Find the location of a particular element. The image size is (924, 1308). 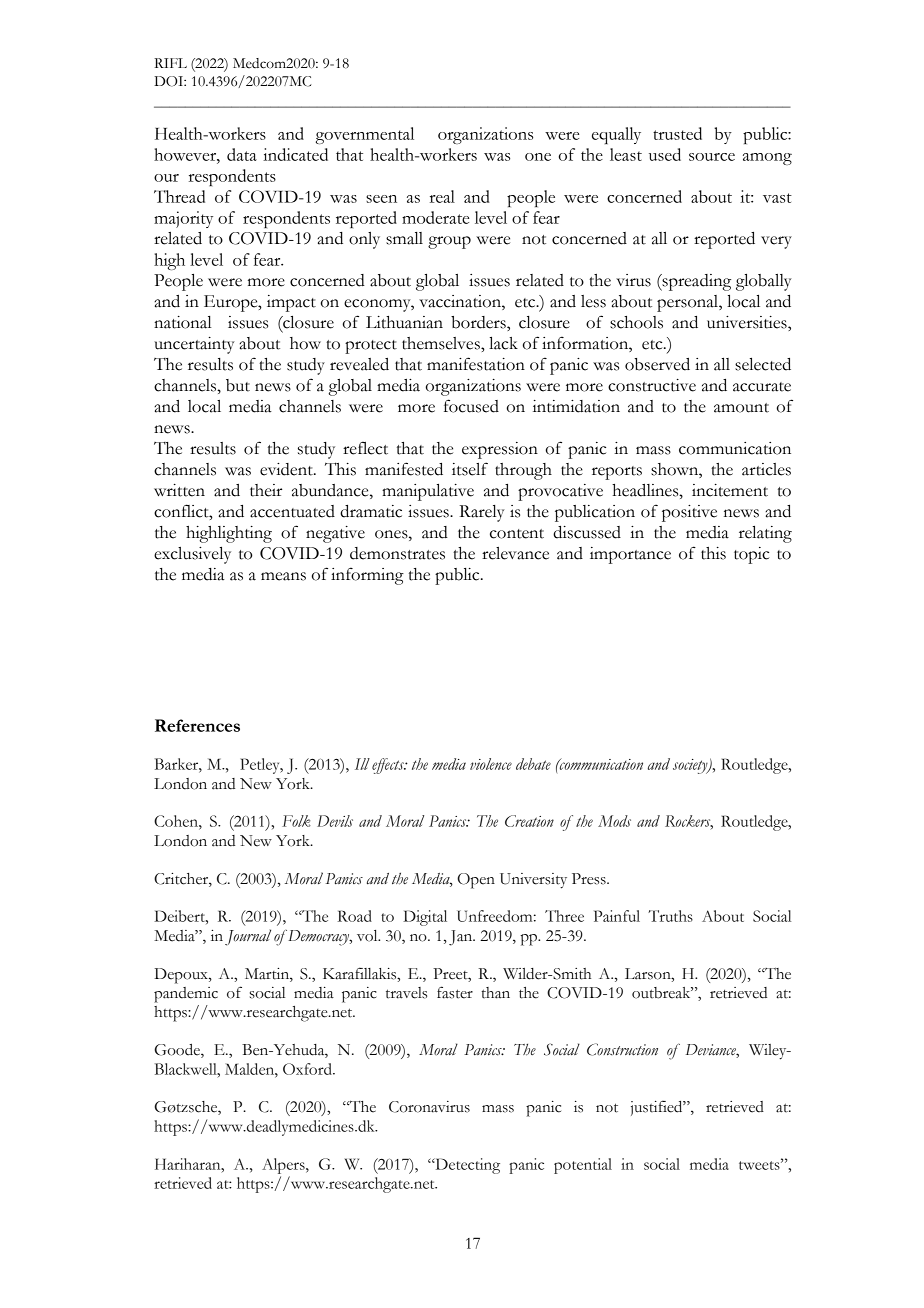

Journal is located at coordinates (248, 937).
